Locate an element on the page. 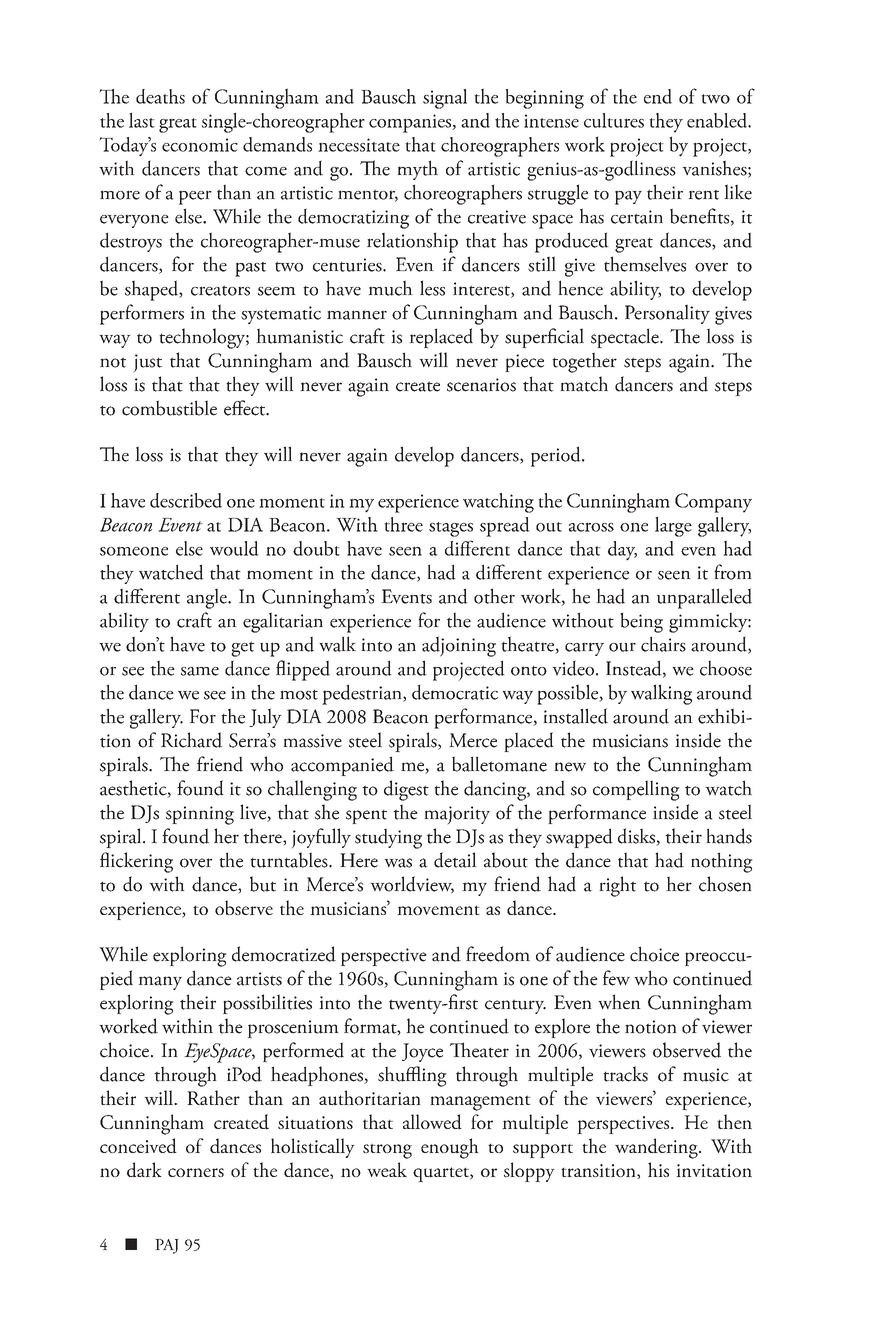 This document has height=1328, width=896. signal is located at coordinates (445, 99).
